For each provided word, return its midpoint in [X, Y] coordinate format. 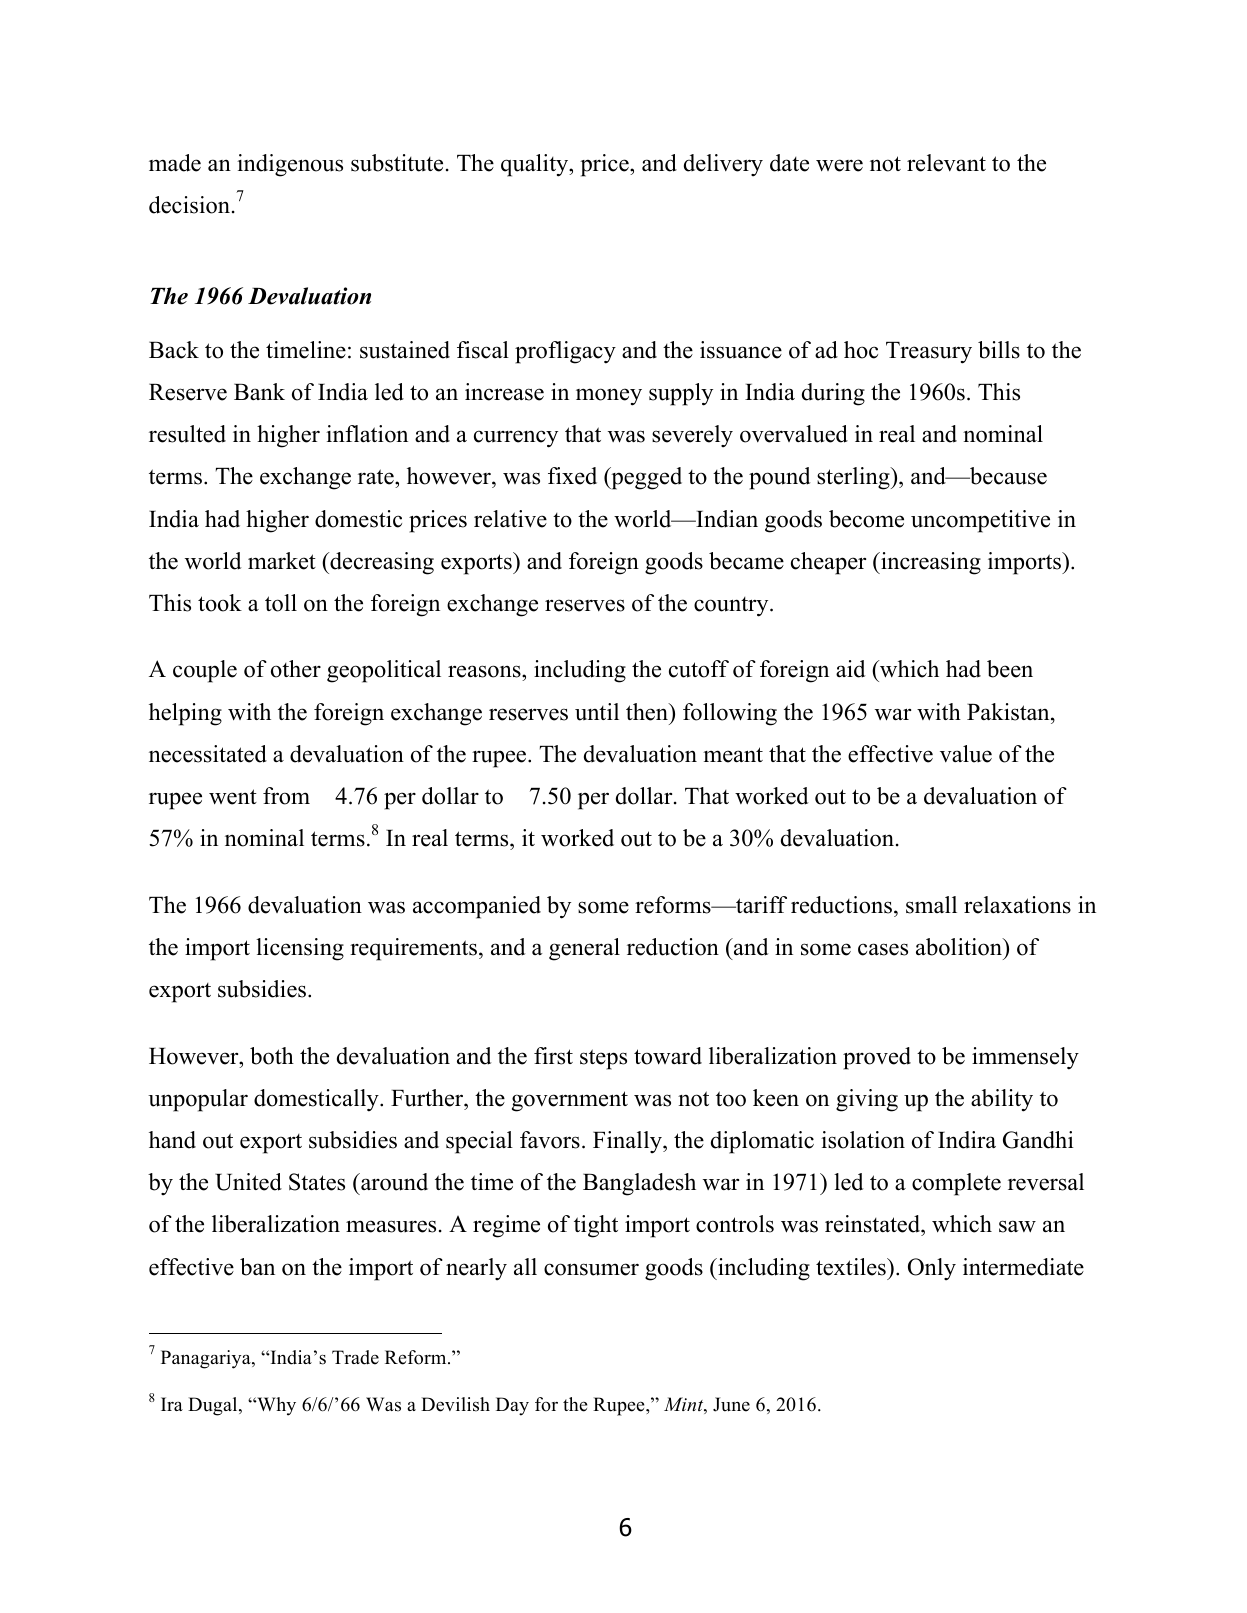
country [732, 607]
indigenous [290, 165]
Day [512, 1406]
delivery [723, 165]
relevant [946, 163]
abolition [960, 947]
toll [281, 603]
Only [932, 1269]
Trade [355, 1357]
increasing [930, 563]
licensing [300, 949]
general [584, 949]
